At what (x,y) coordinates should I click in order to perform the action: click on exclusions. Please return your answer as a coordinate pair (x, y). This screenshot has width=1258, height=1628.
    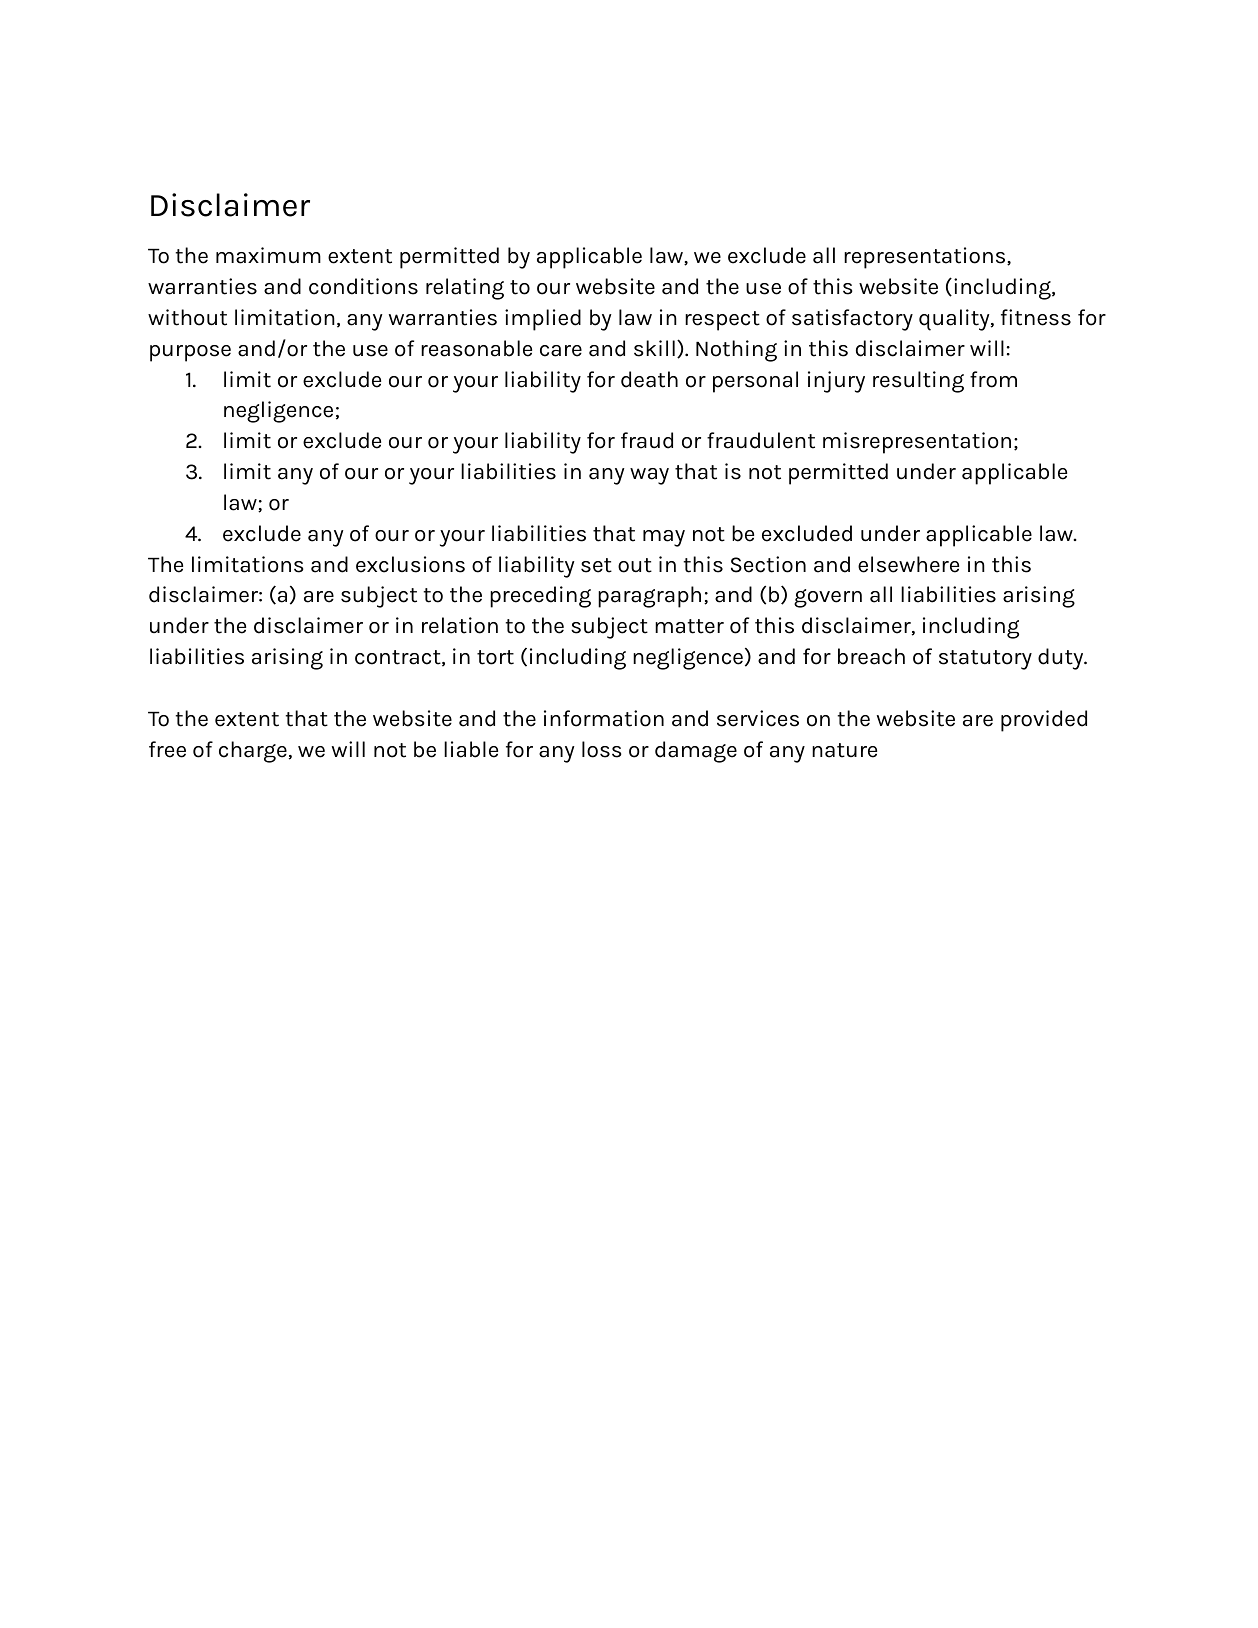
    Looking at the image, I should click on (410, 564).
